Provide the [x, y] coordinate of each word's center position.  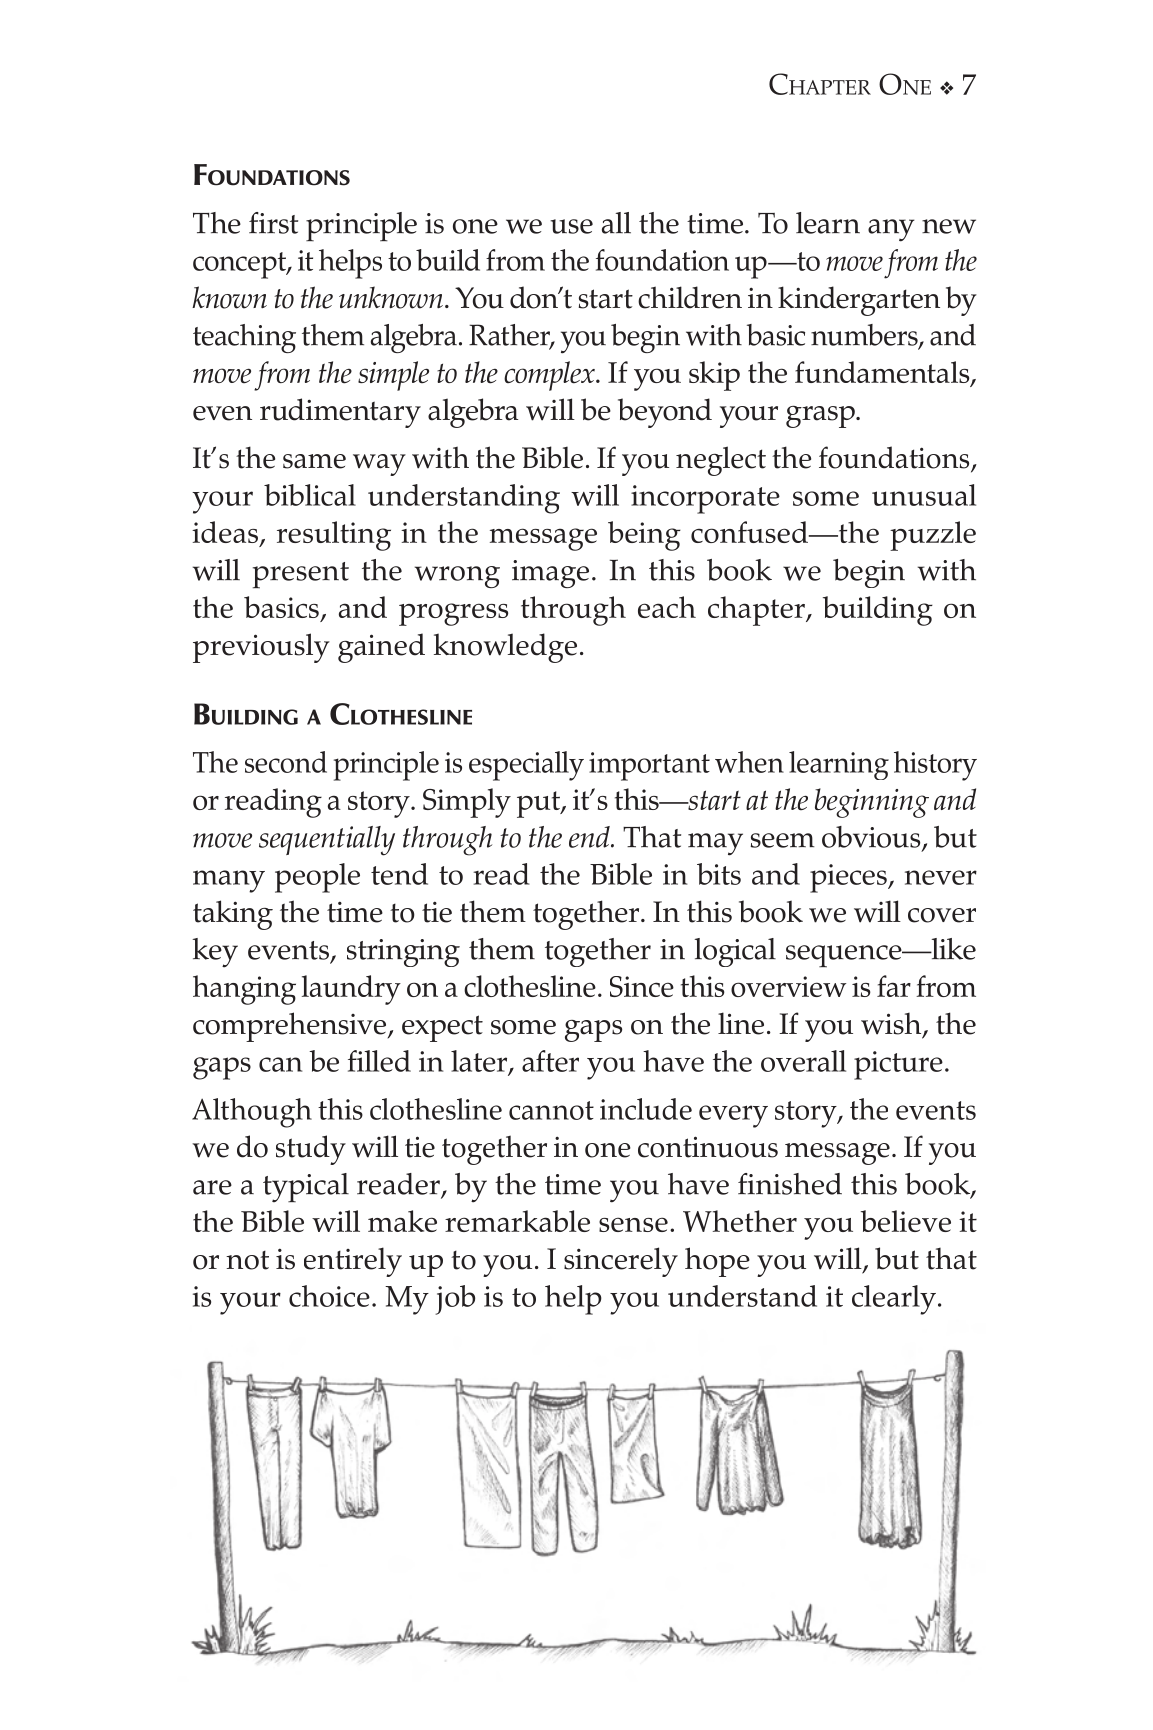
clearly [894, 1300]
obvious [872, 838]
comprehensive [291, 1027]
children [690, 297]
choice [329, 1296]
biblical [310, 495]
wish [892, 1025]
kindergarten [859, 301]
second [286, 762]
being [644, 536]
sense [633, 1224]
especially [526, 766]
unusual [924, 495]
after [550, 1061]
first [273, 223]
